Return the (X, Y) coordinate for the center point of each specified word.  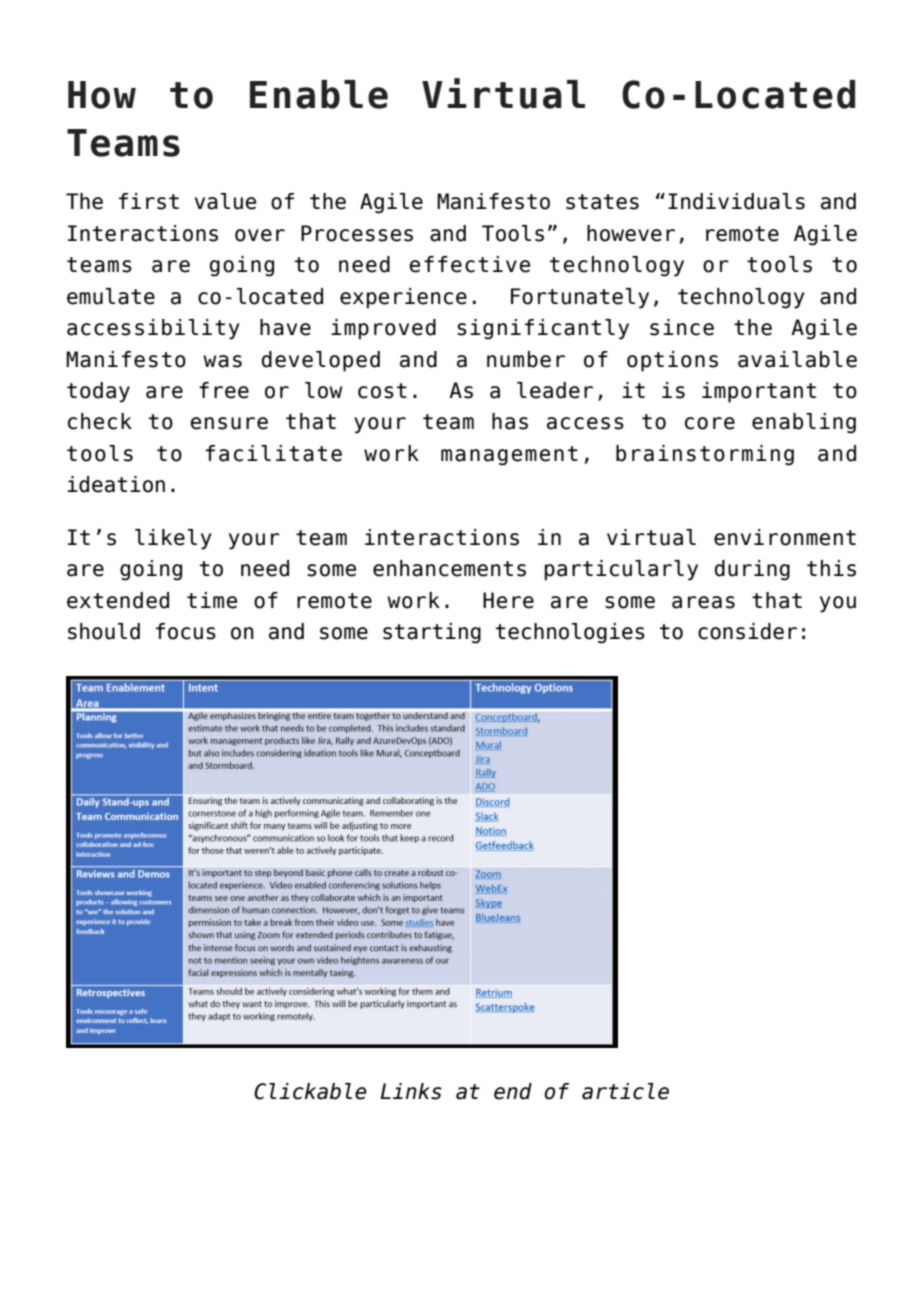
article (625, 1091)
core (710, 423)
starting (432, 633)
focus (186, 631)
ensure (229, 423)
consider (747, 631)
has (510, 421)
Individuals (736, 201)
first (149, 201)
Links (411, 1091)
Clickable (310, 1091)
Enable (319, 94)
